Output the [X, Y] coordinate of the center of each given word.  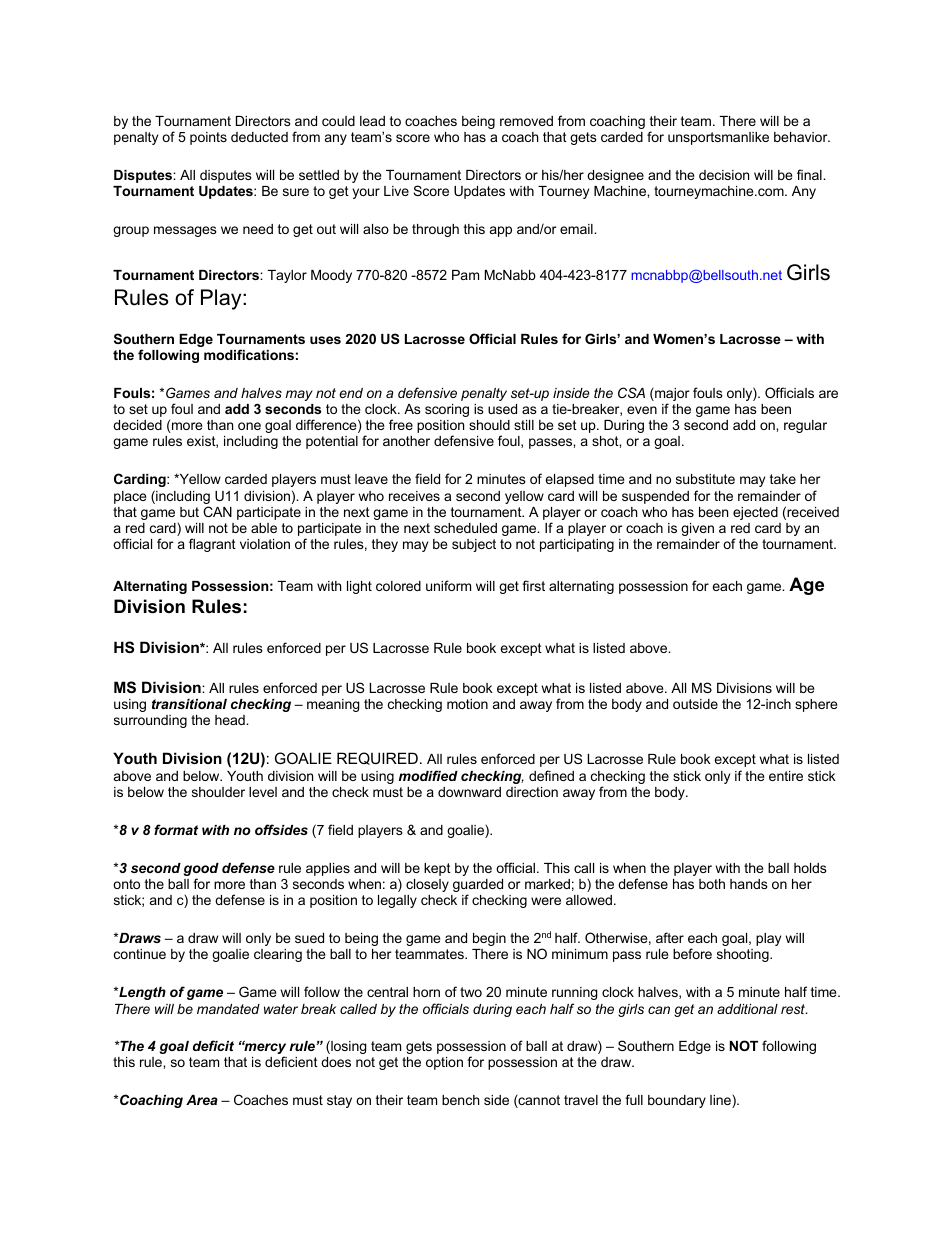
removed [526, 121]
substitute [705, 479]
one [249, 426]
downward [469, 792]
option [444, 1063]
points [208, 138]
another [406, 441]
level [263, 792]
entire [786, 776]
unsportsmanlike [718, 138]
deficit [213, 1045]
